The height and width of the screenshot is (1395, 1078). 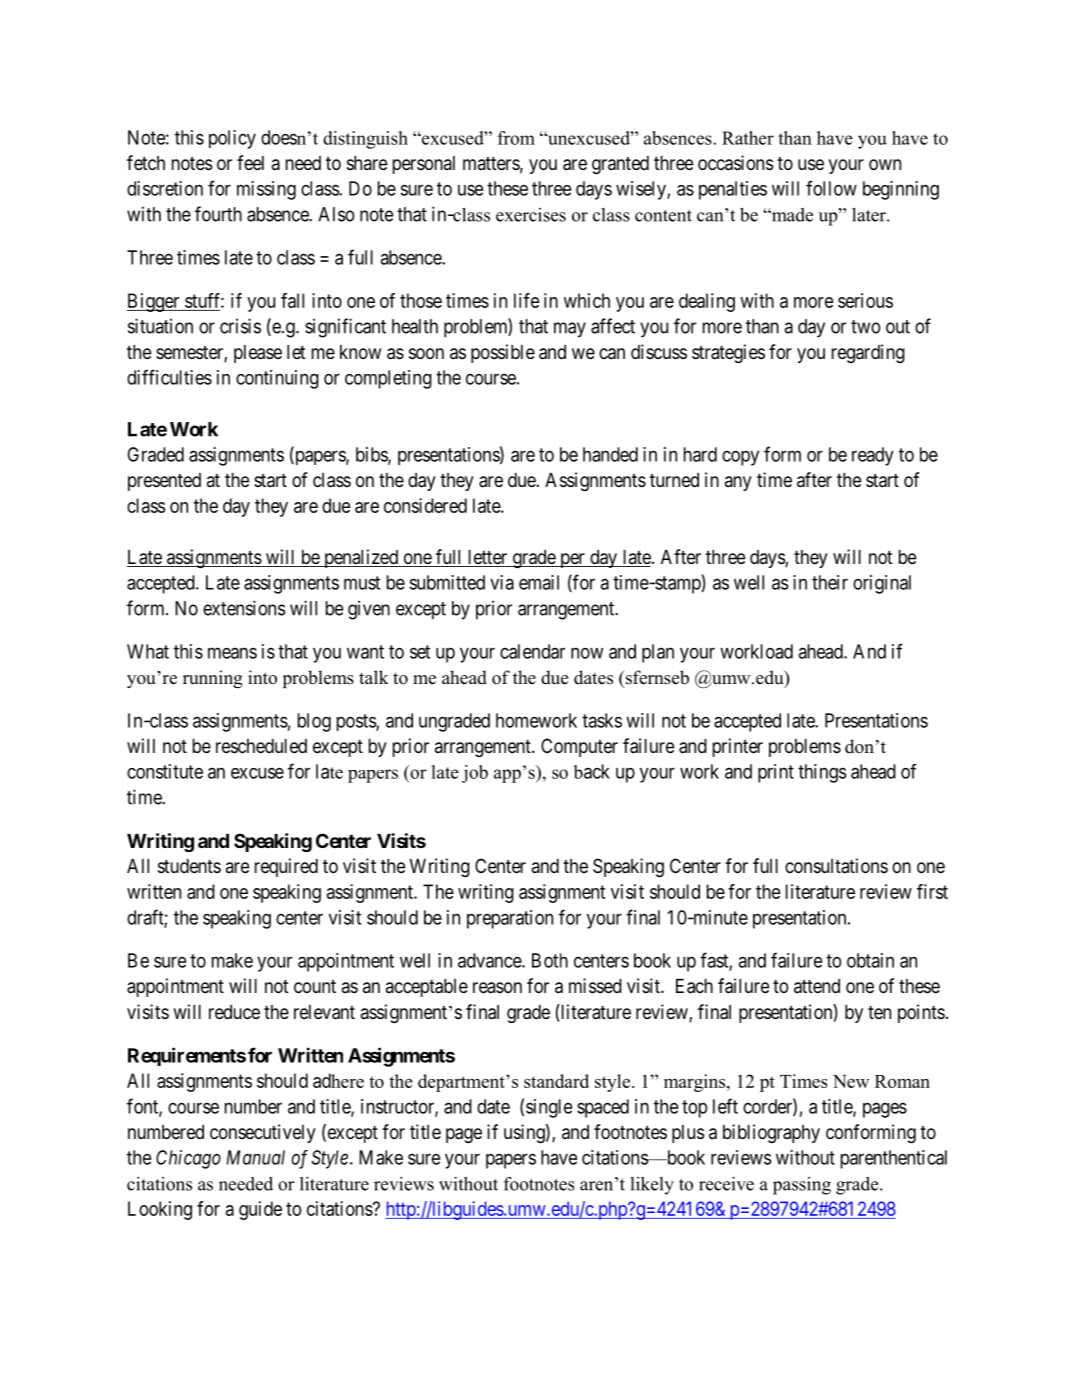 I want to click on single, so click(x=549, y=1108).
